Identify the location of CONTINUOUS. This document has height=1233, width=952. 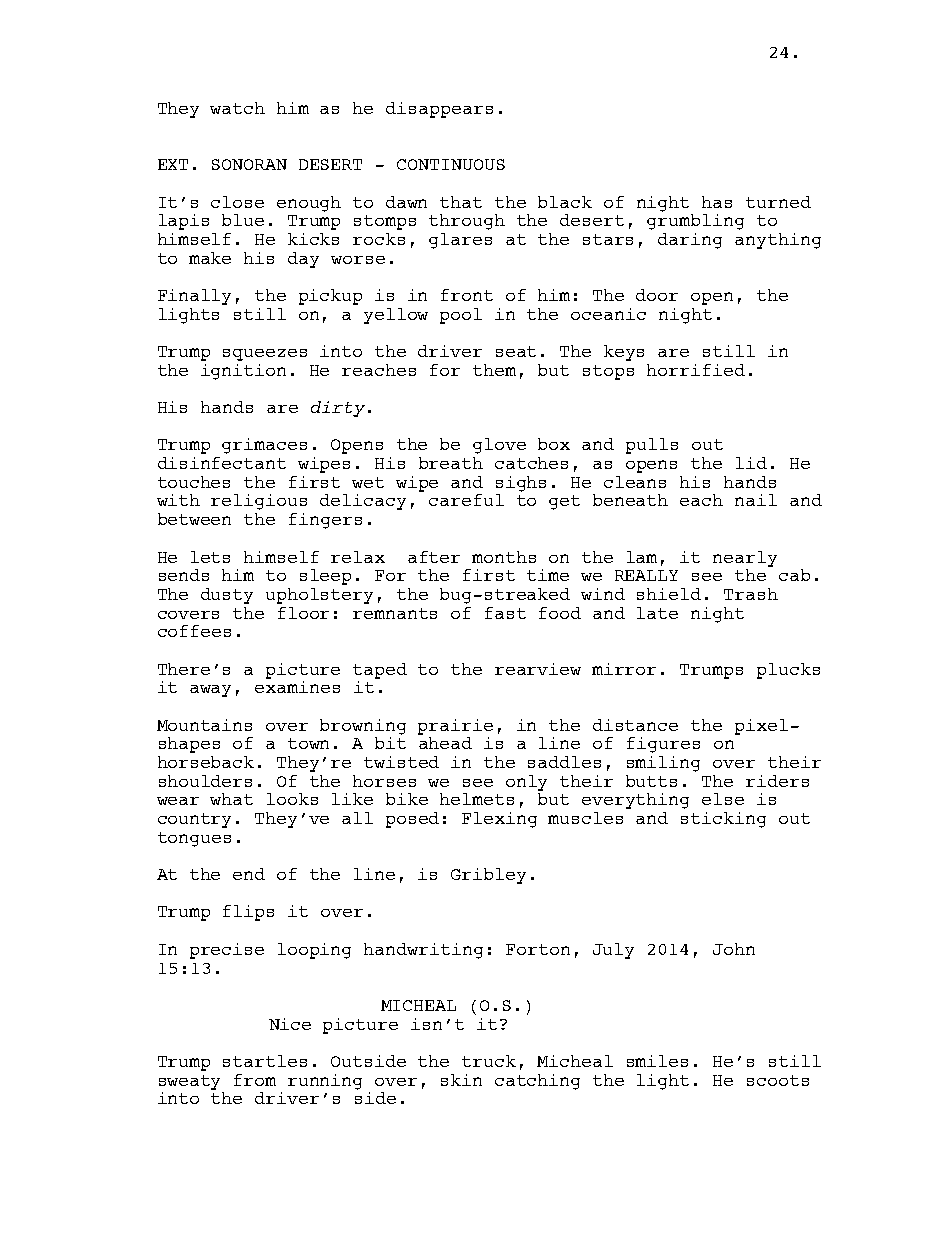
(451, 164).
